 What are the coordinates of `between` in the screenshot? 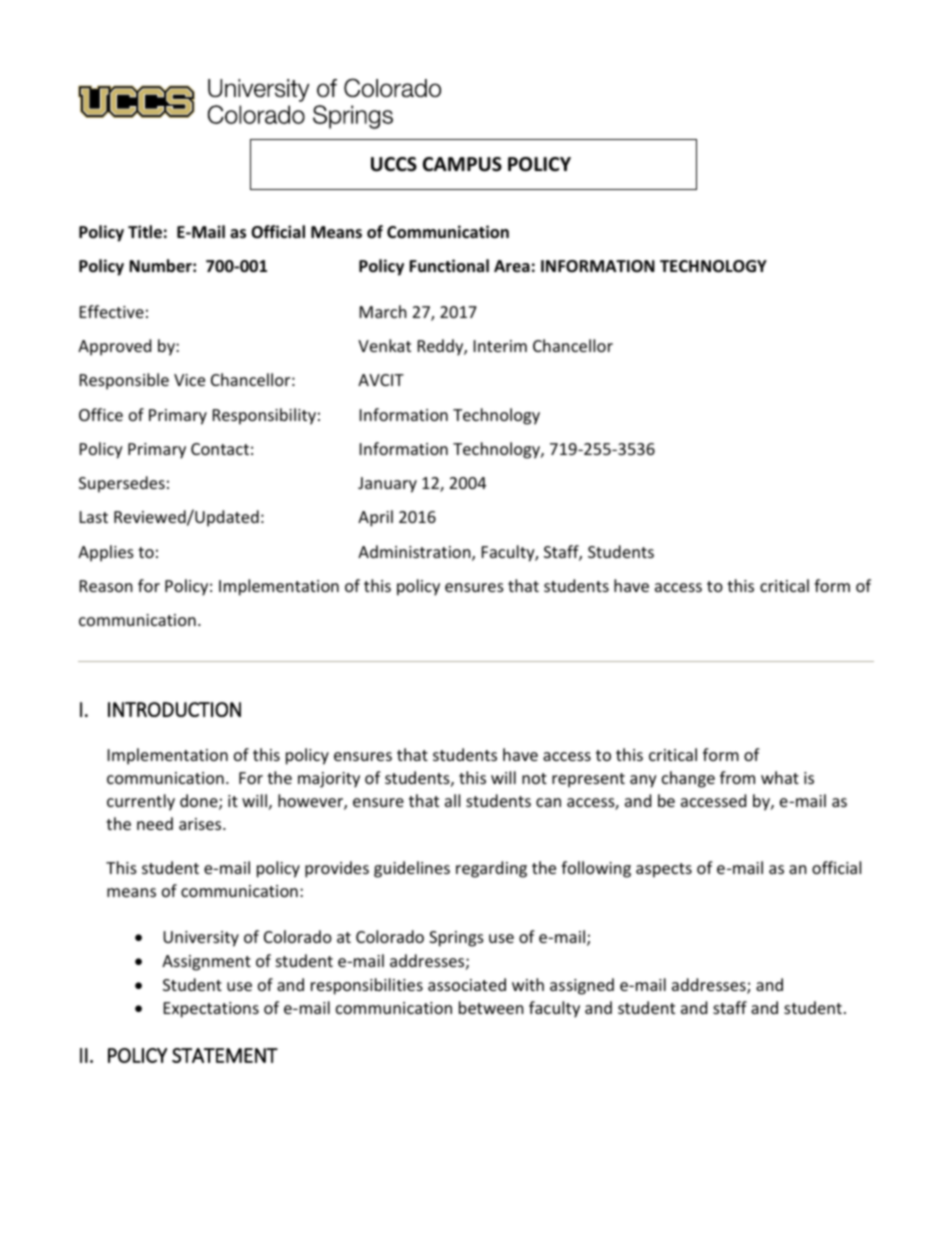 It's located at (491, 1007).
